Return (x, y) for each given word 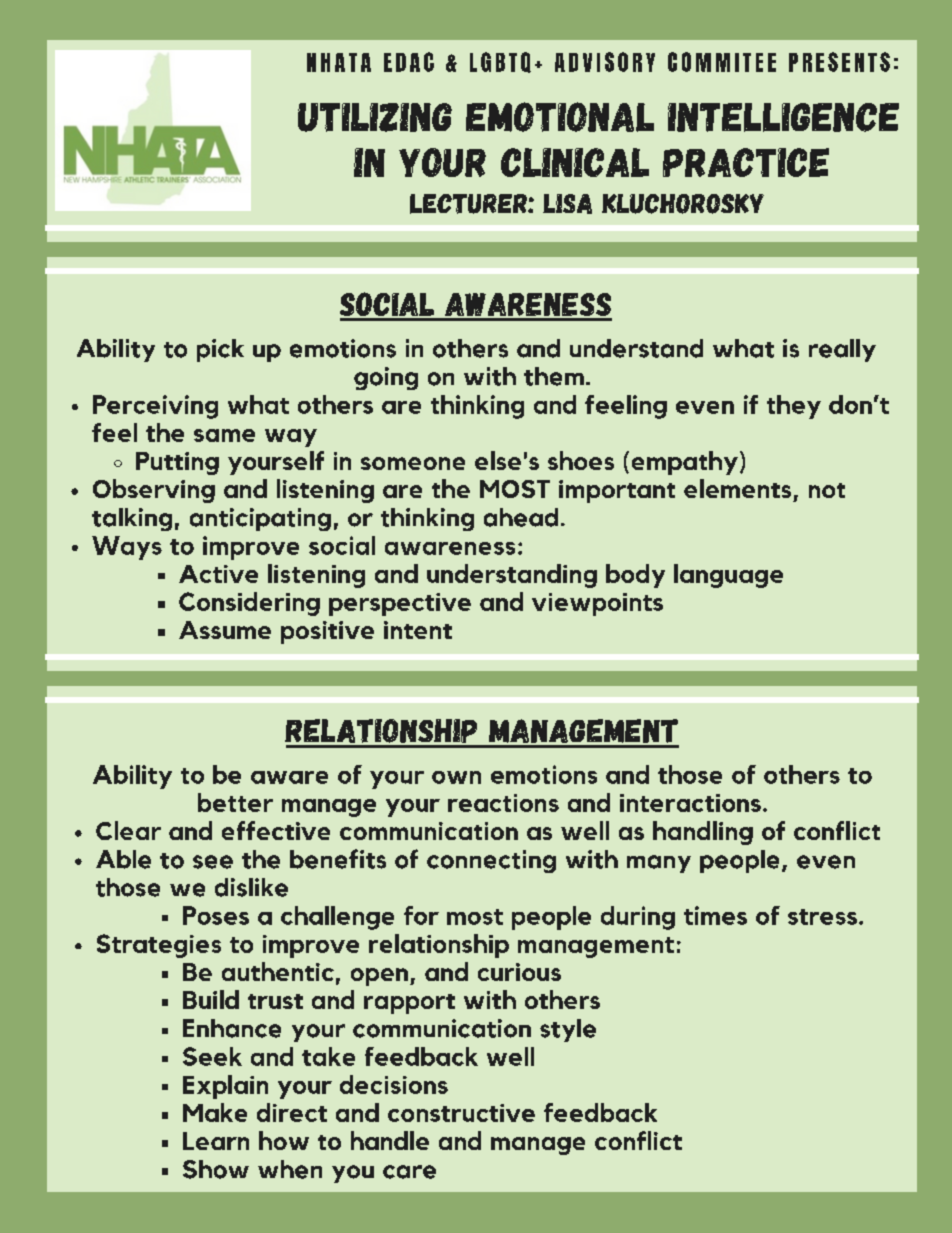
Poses (216, 915)
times (715, 915)
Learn (216, 1141)
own (456, 777)
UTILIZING (375, 117)
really (842, 350)
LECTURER (469, 204)
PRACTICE (746, 162)
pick (220, 350)
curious (519, 972)
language (728, 576)
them (554, 376)
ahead (521, 517)
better (235, 802)
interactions (690, 803)
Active (218, 574)
